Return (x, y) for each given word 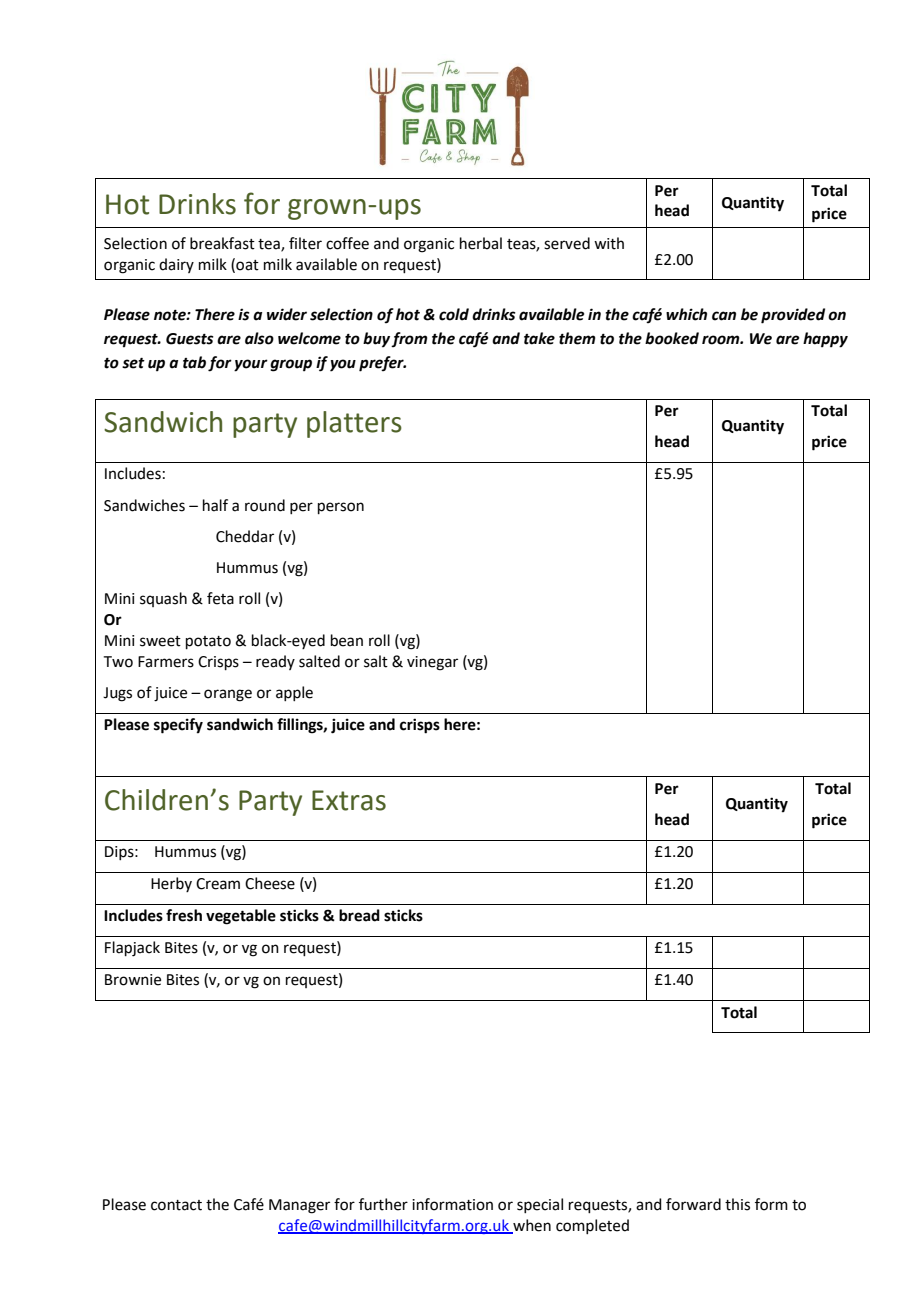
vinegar (432, 663)
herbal (481, 243)
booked (672, 338)
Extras (349, 800)
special (540, 1205)
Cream (218, 884)
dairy (176, 265)
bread (359, 915)
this (737, 1204)
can (724, 316)
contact (176, 1205)
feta (220, 598)
